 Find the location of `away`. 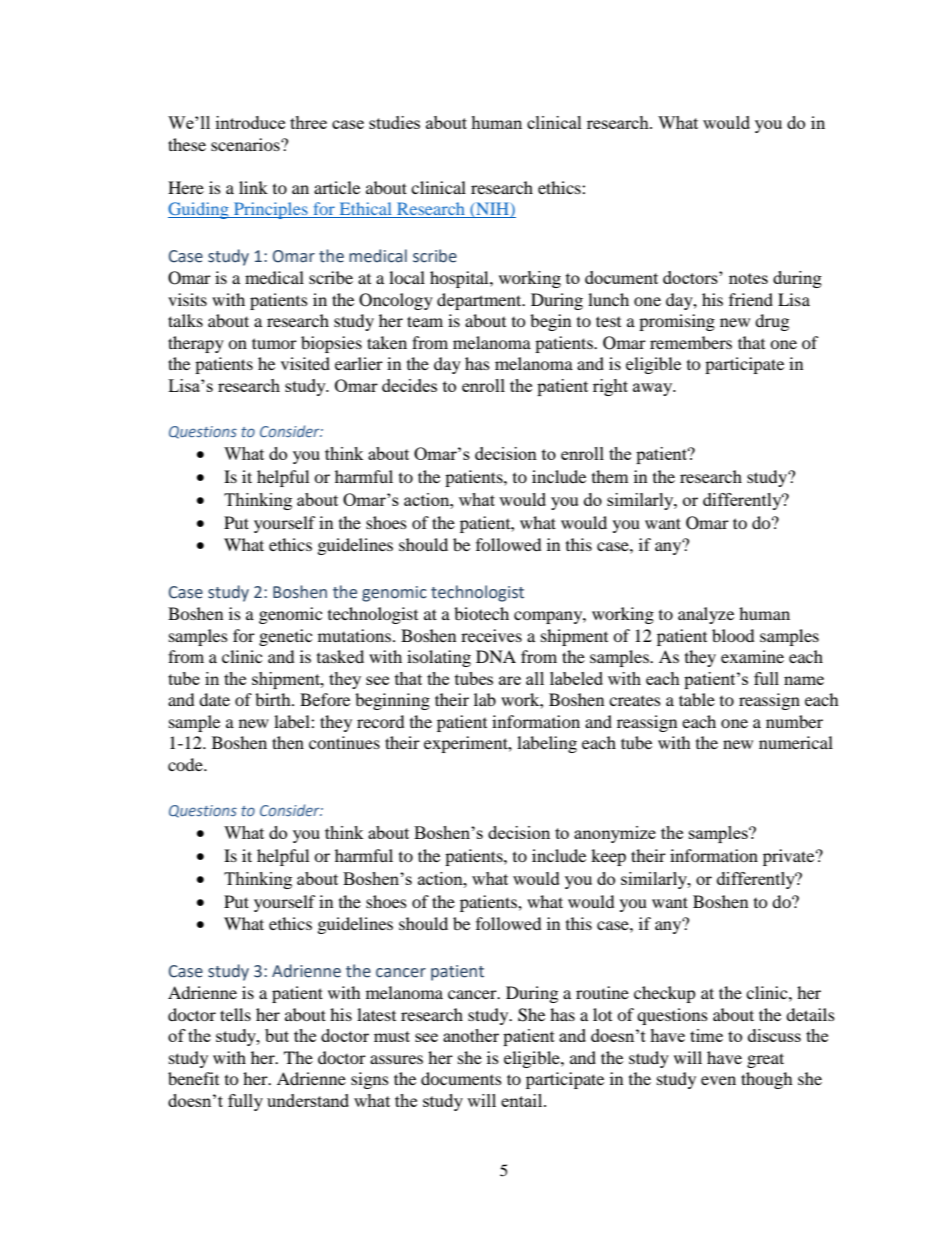

away is located at coordinates (654, 389).
